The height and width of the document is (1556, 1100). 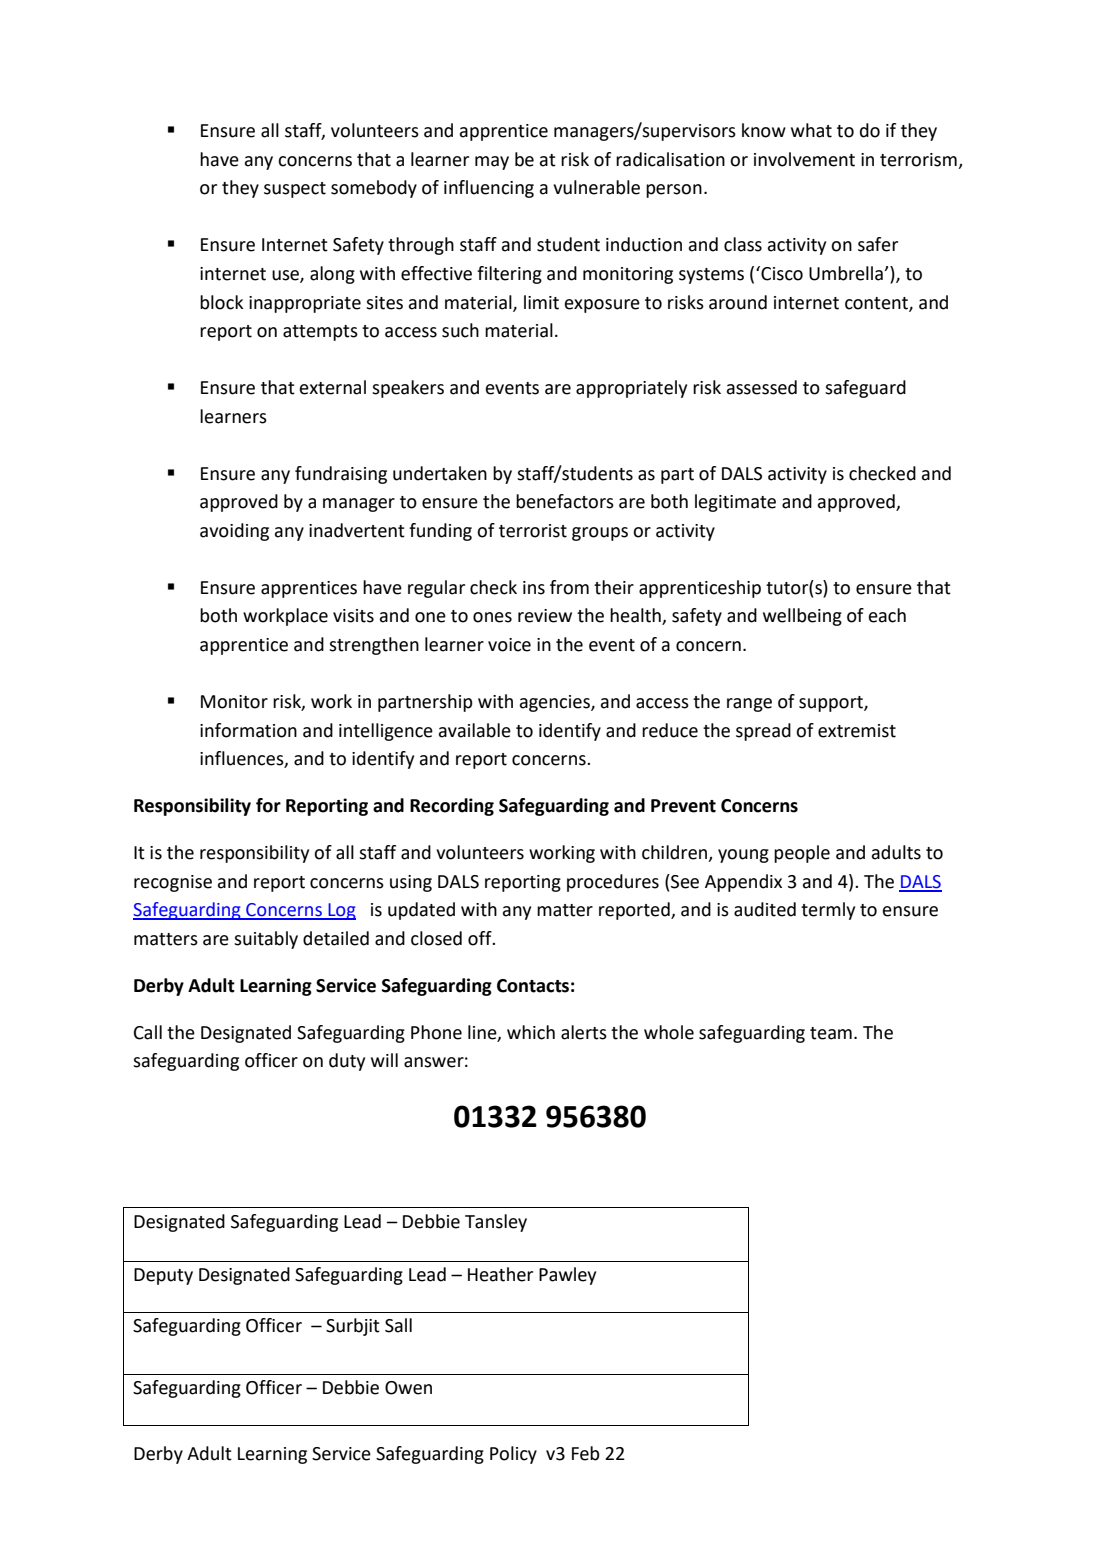 I want to click on suspect, so click(x=295, y=190).
